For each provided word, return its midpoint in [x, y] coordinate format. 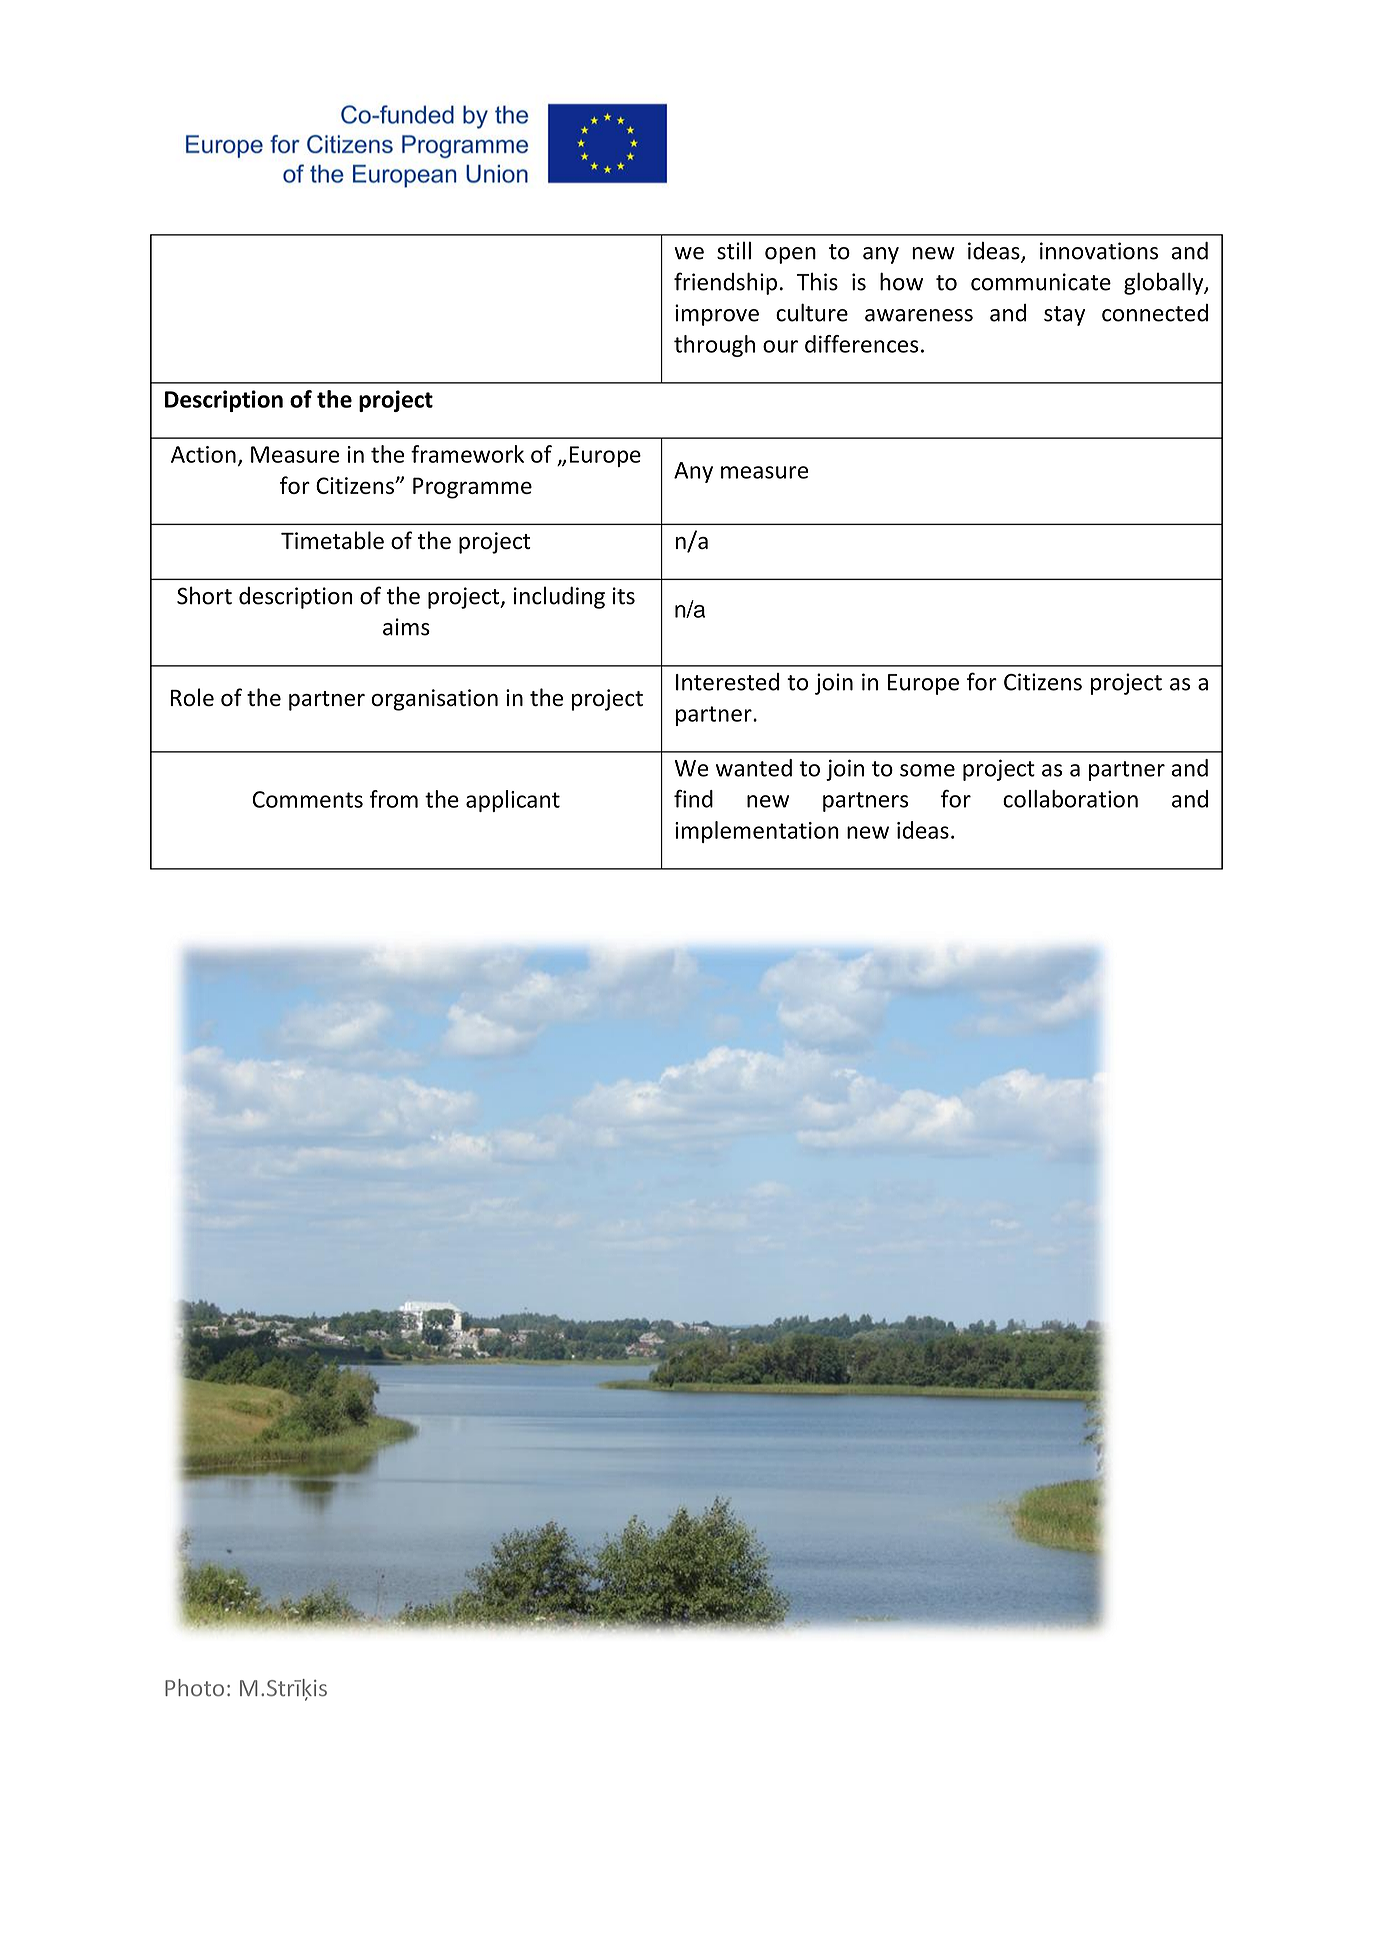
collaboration [1070, 799]
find [693, 799]
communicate [1041, 282]
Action [203, 454]
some [927, 770]
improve [717, 315]
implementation [757, 832]
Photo [194, 1688]
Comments [307, 799]
